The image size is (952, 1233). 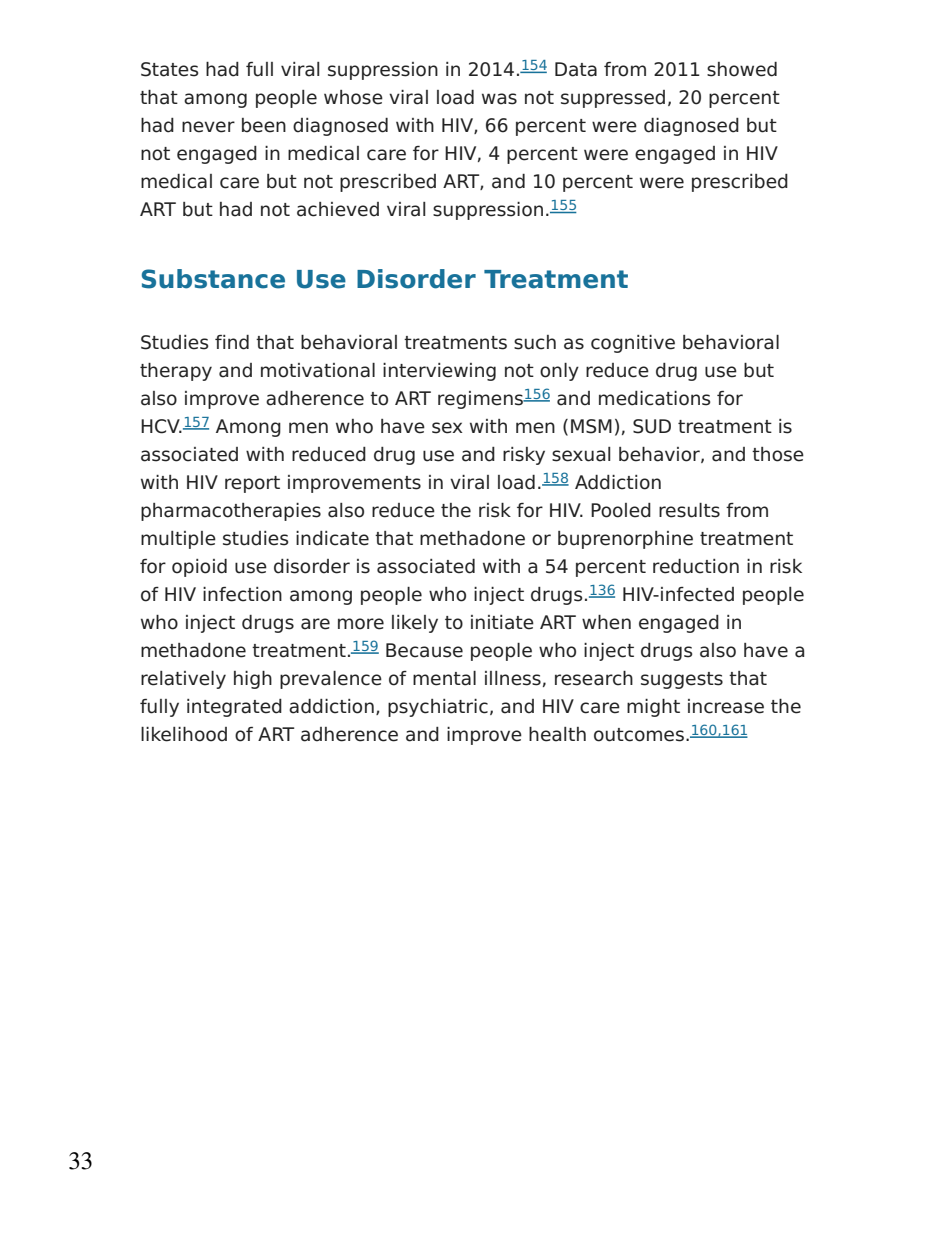 I want to click on results, so click(x=689, y=510).
